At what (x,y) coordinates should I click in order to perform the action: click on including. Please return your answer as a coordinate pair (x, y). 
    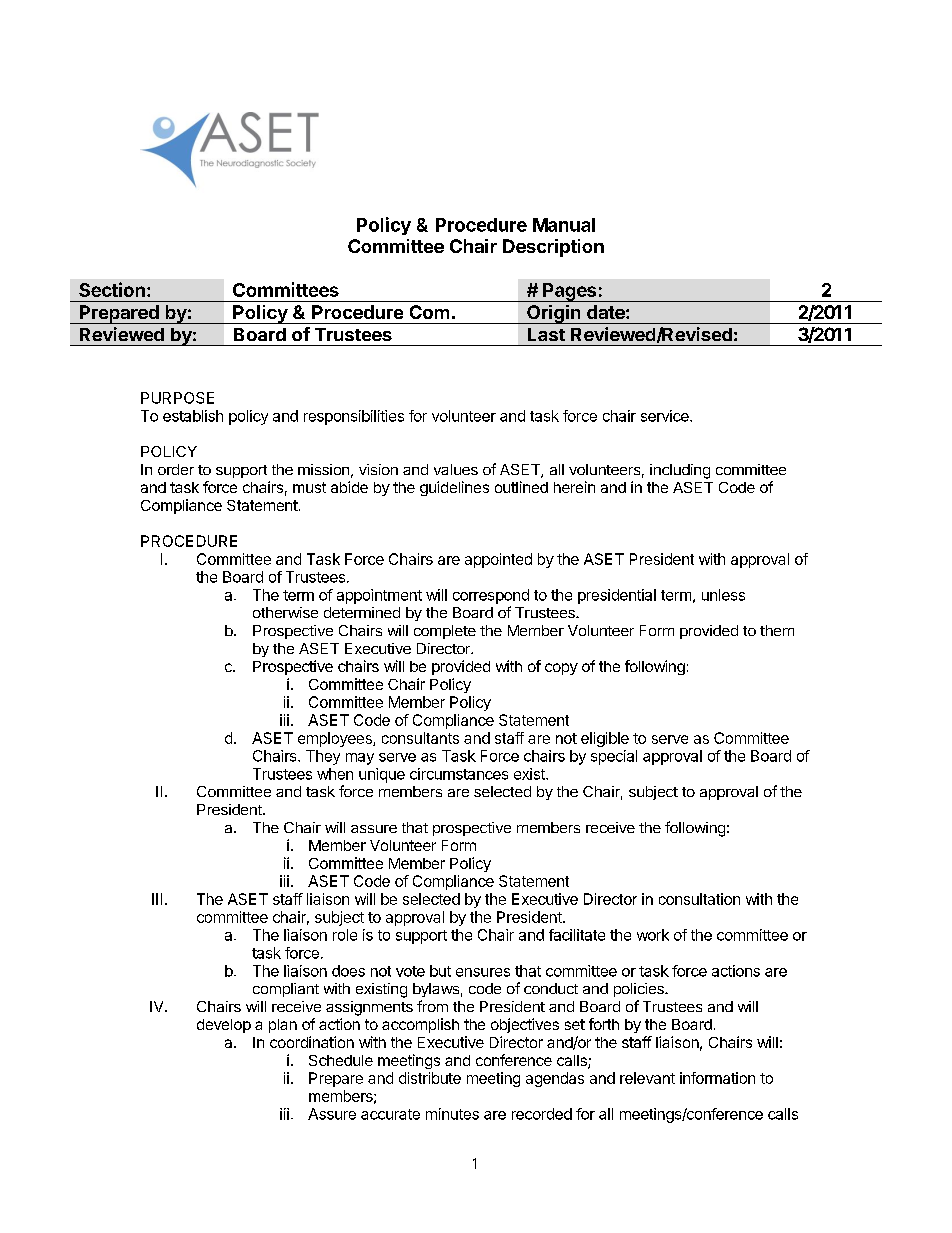
    Looking at the image, I should click on (680, 471).
